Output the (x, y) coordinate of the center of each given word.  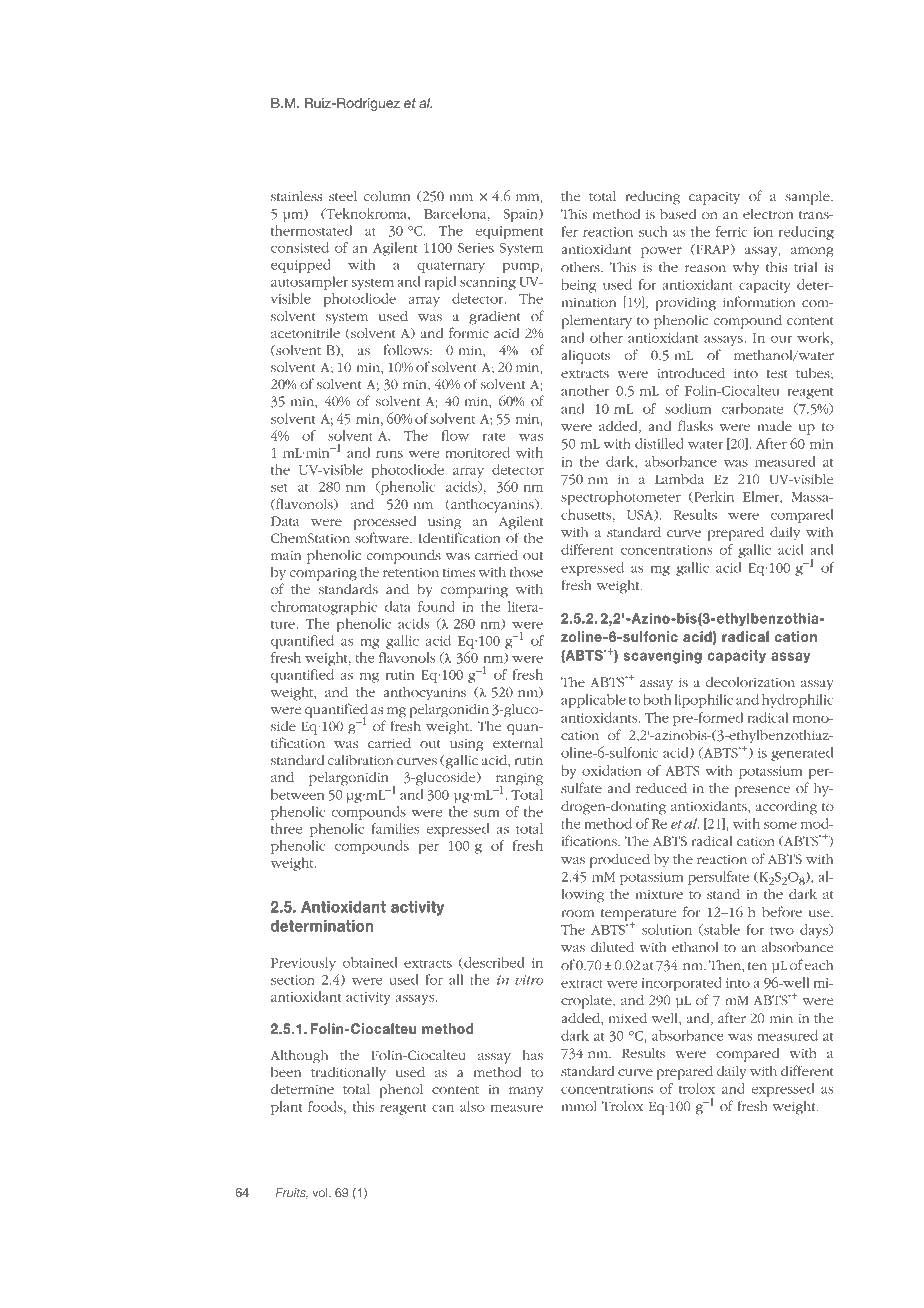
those (526, 572)
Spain (522, 215)
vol (321, 1192)
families (395, 828)
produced (620, 861)
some (780, 825)
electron (768, 214)
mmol (579, 1106)
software (383, 537)
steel (343, 196)
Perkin (713, 497)
